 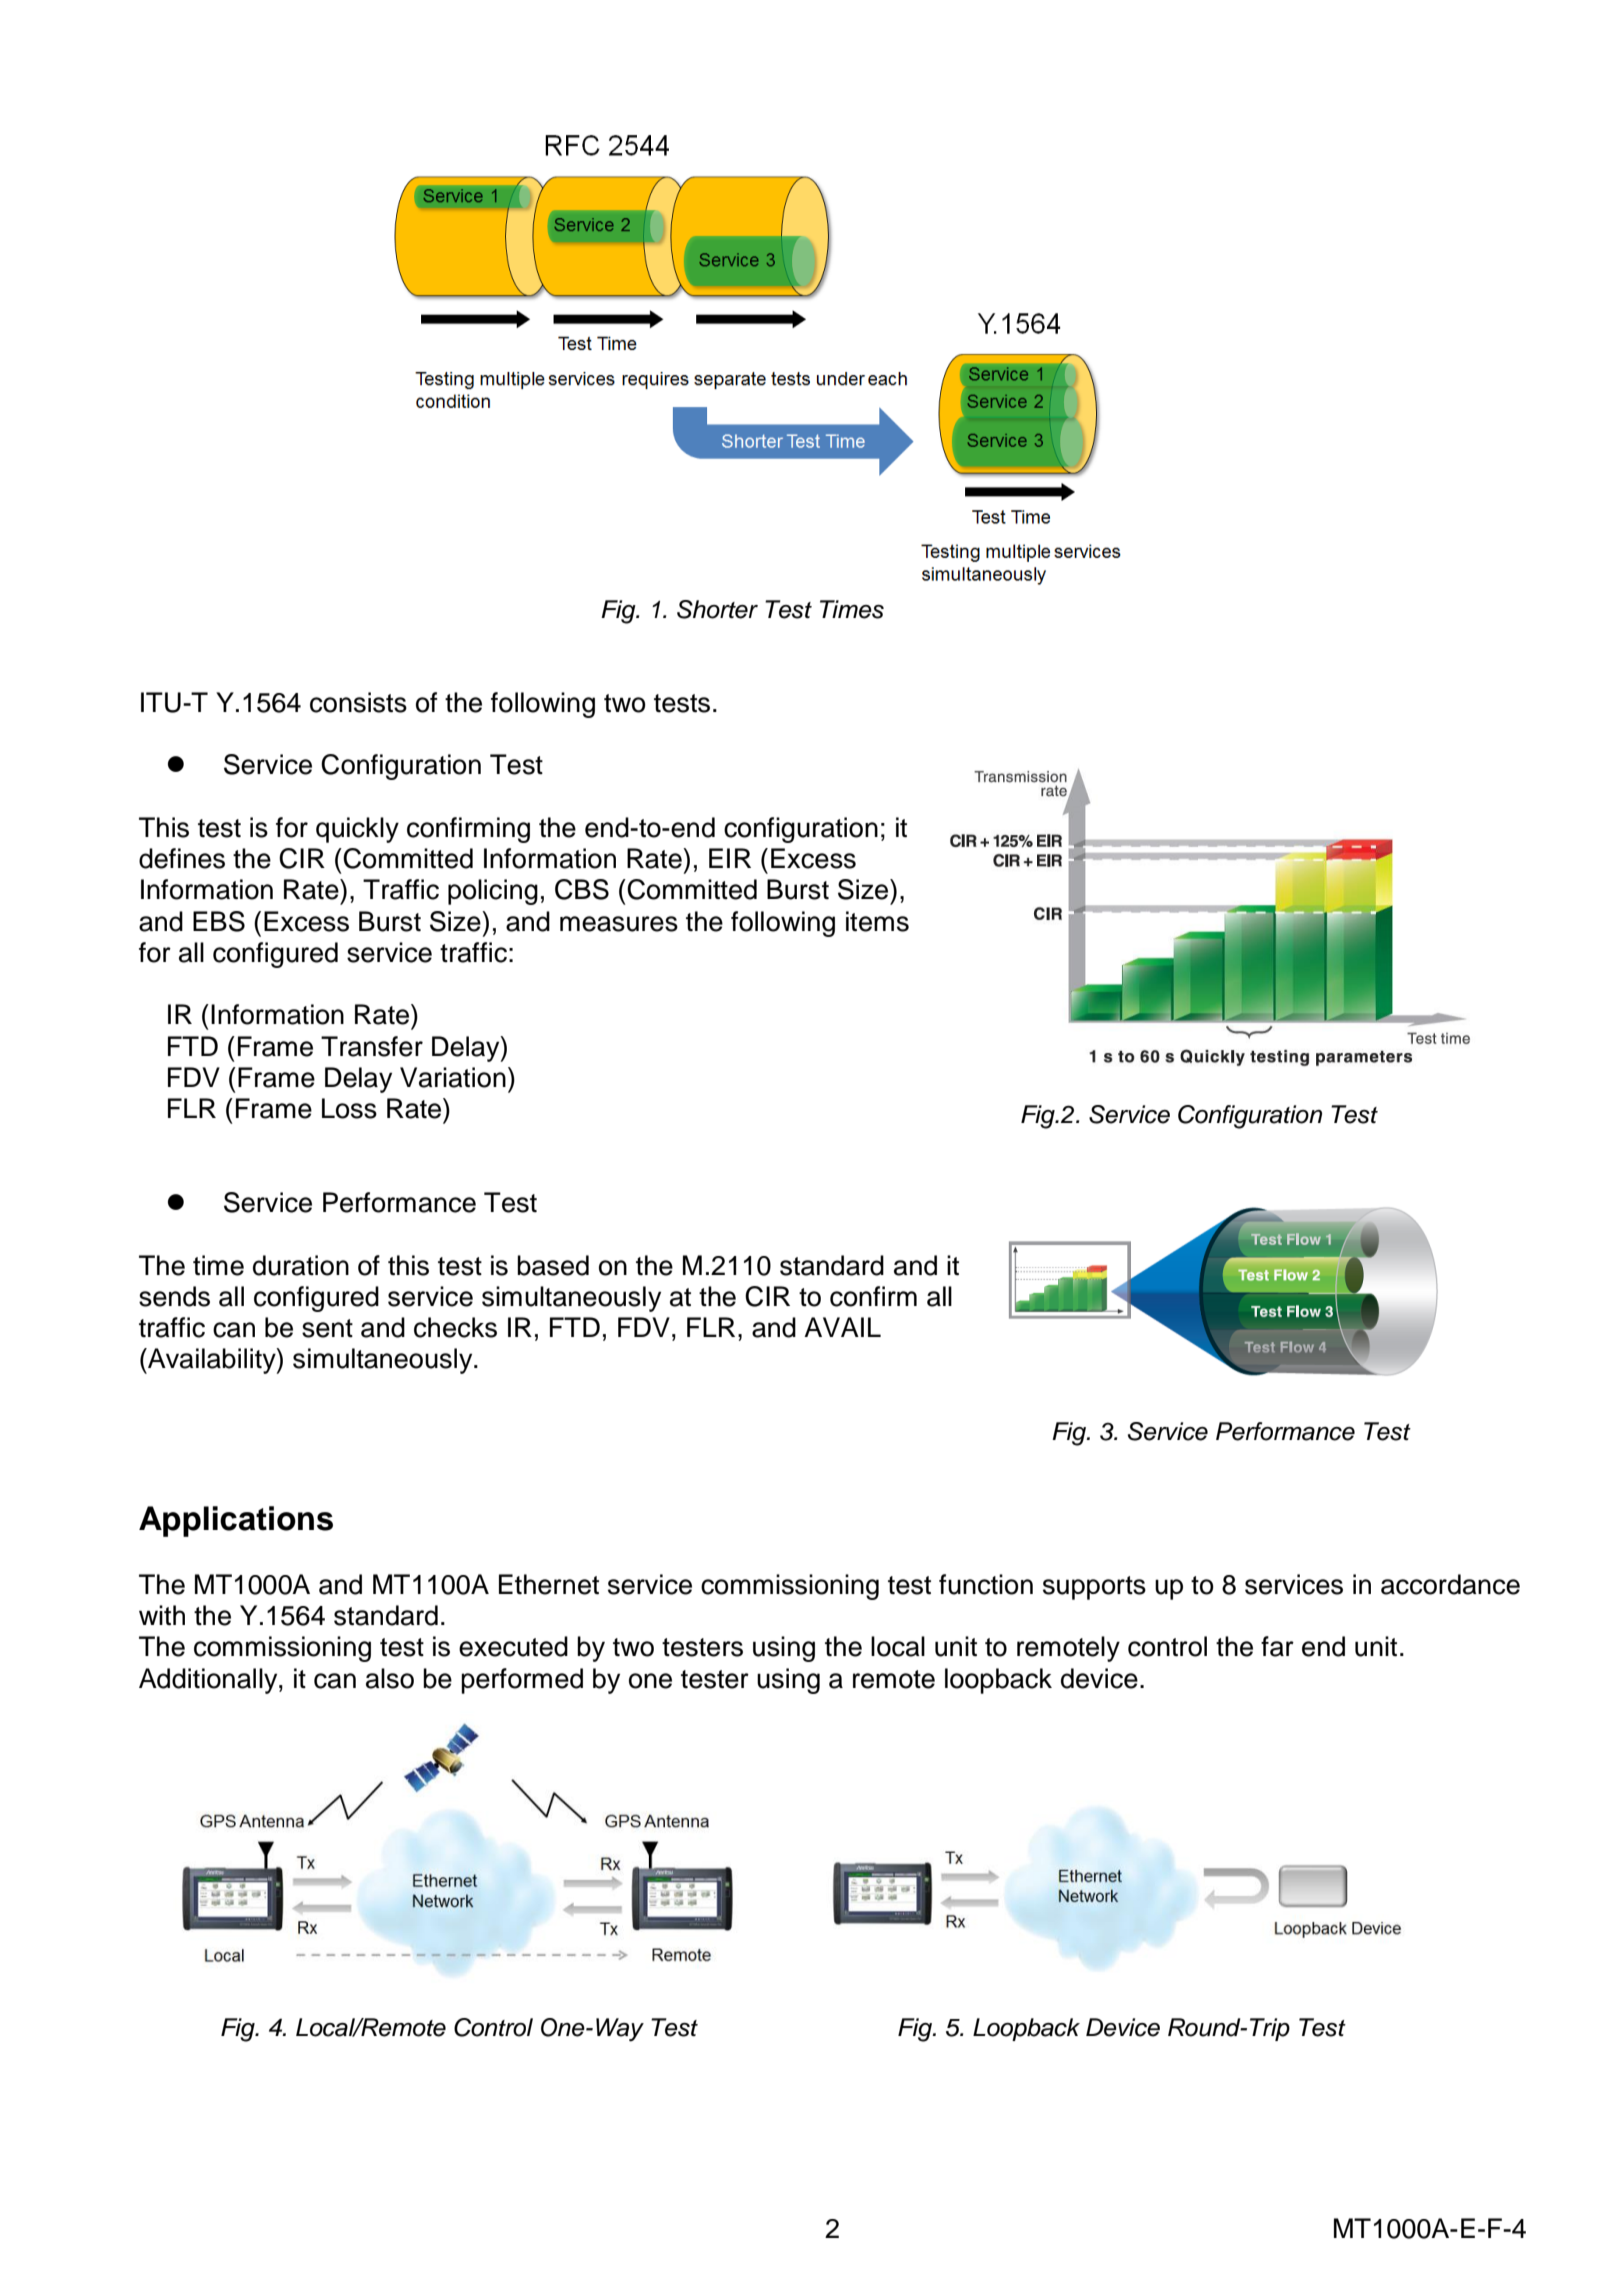 I want to click on based, so click(x=553, y=1265).
